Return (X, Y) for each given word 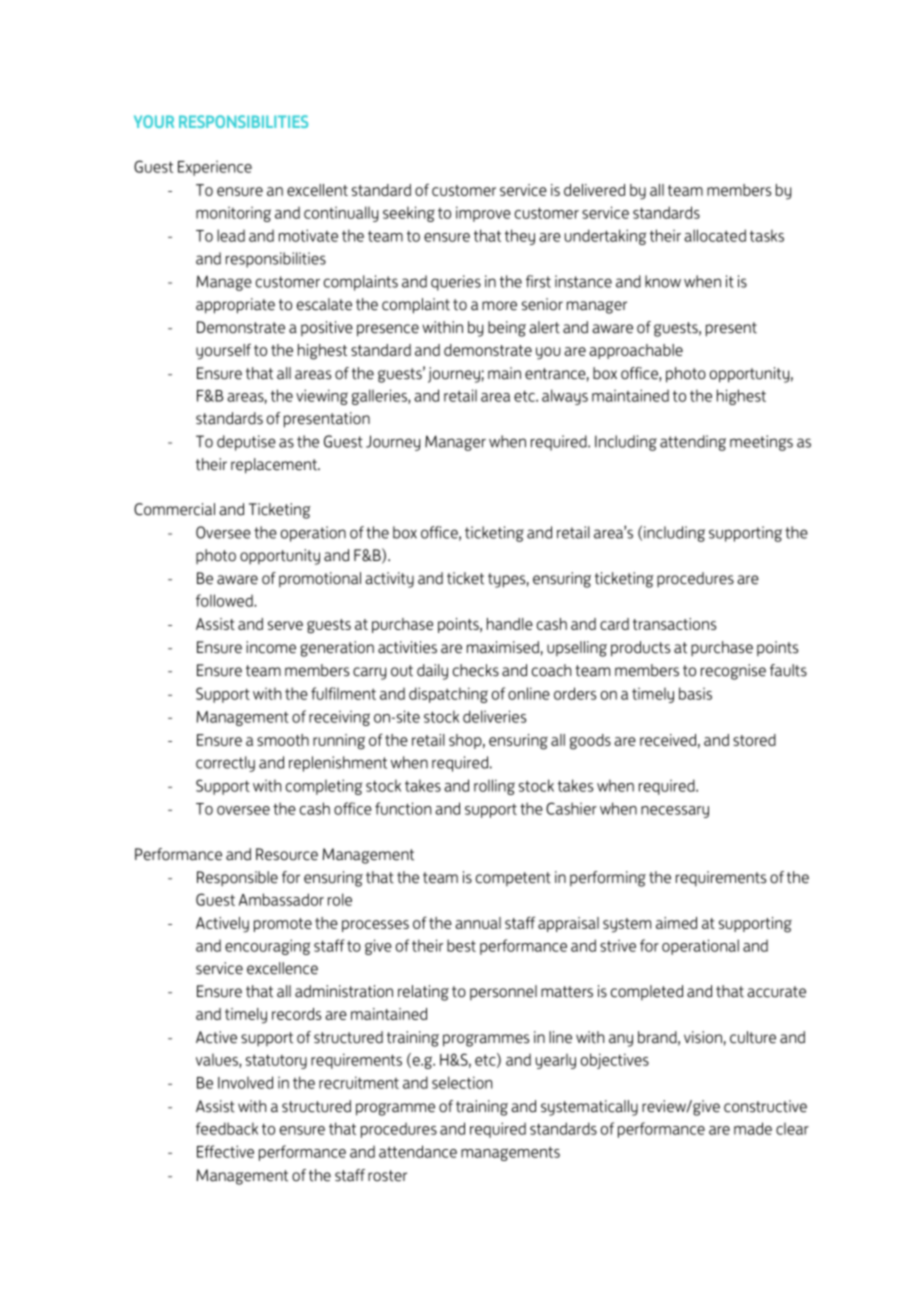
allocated (715, 235)
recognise (733, 672)
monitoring (233, 214)
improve (483, 214)
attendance (418, 1151)
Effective (225, 1151)
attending (693, 443)
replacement (275, 466)
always (565, 397)
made (753, 1128)
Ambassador (281, 899)
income (271, 647)
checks (476, 670)
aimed (676, 923)
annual (478, 923)
